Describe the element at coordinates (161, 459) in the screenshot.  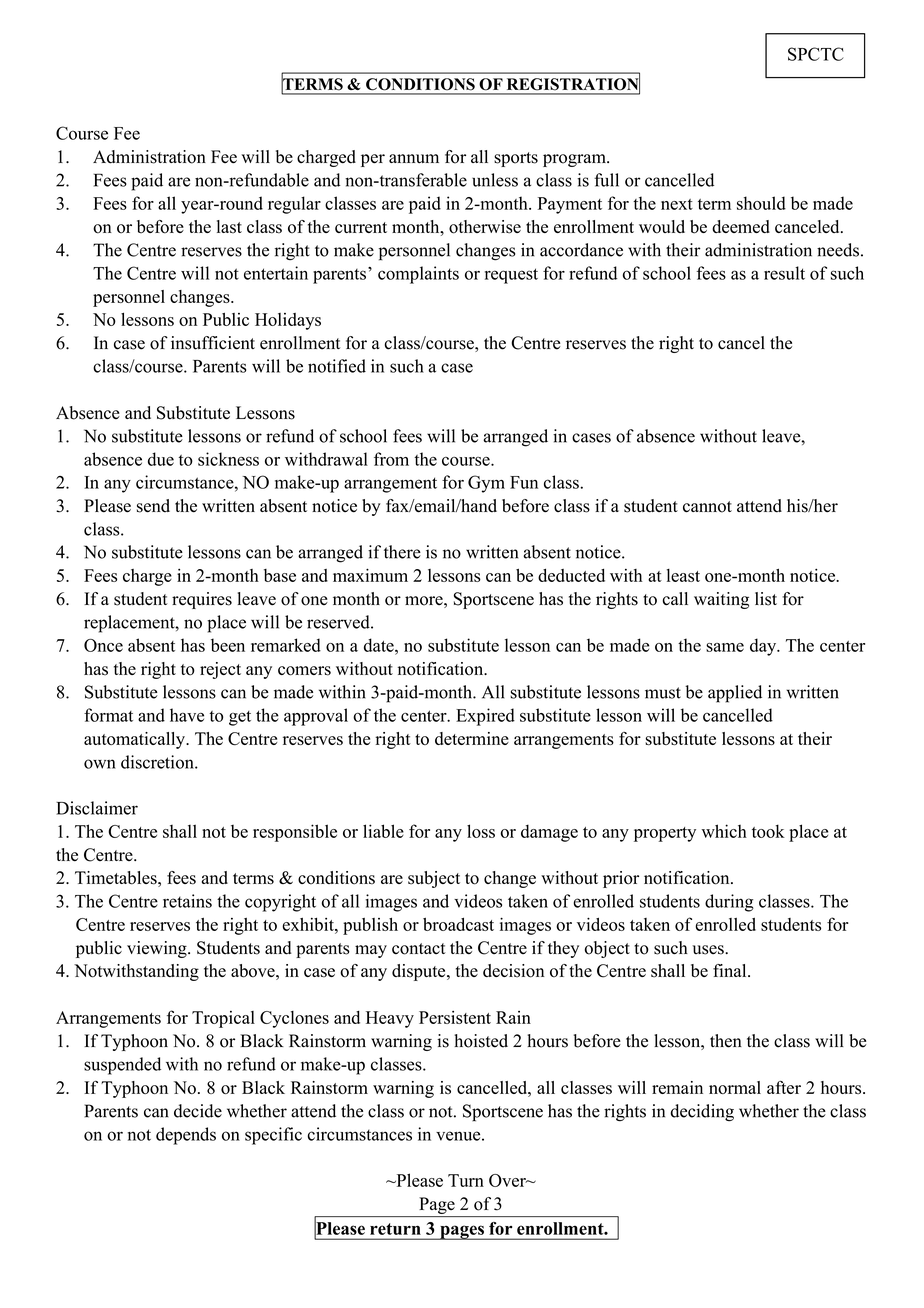
I see `due` at that location.
